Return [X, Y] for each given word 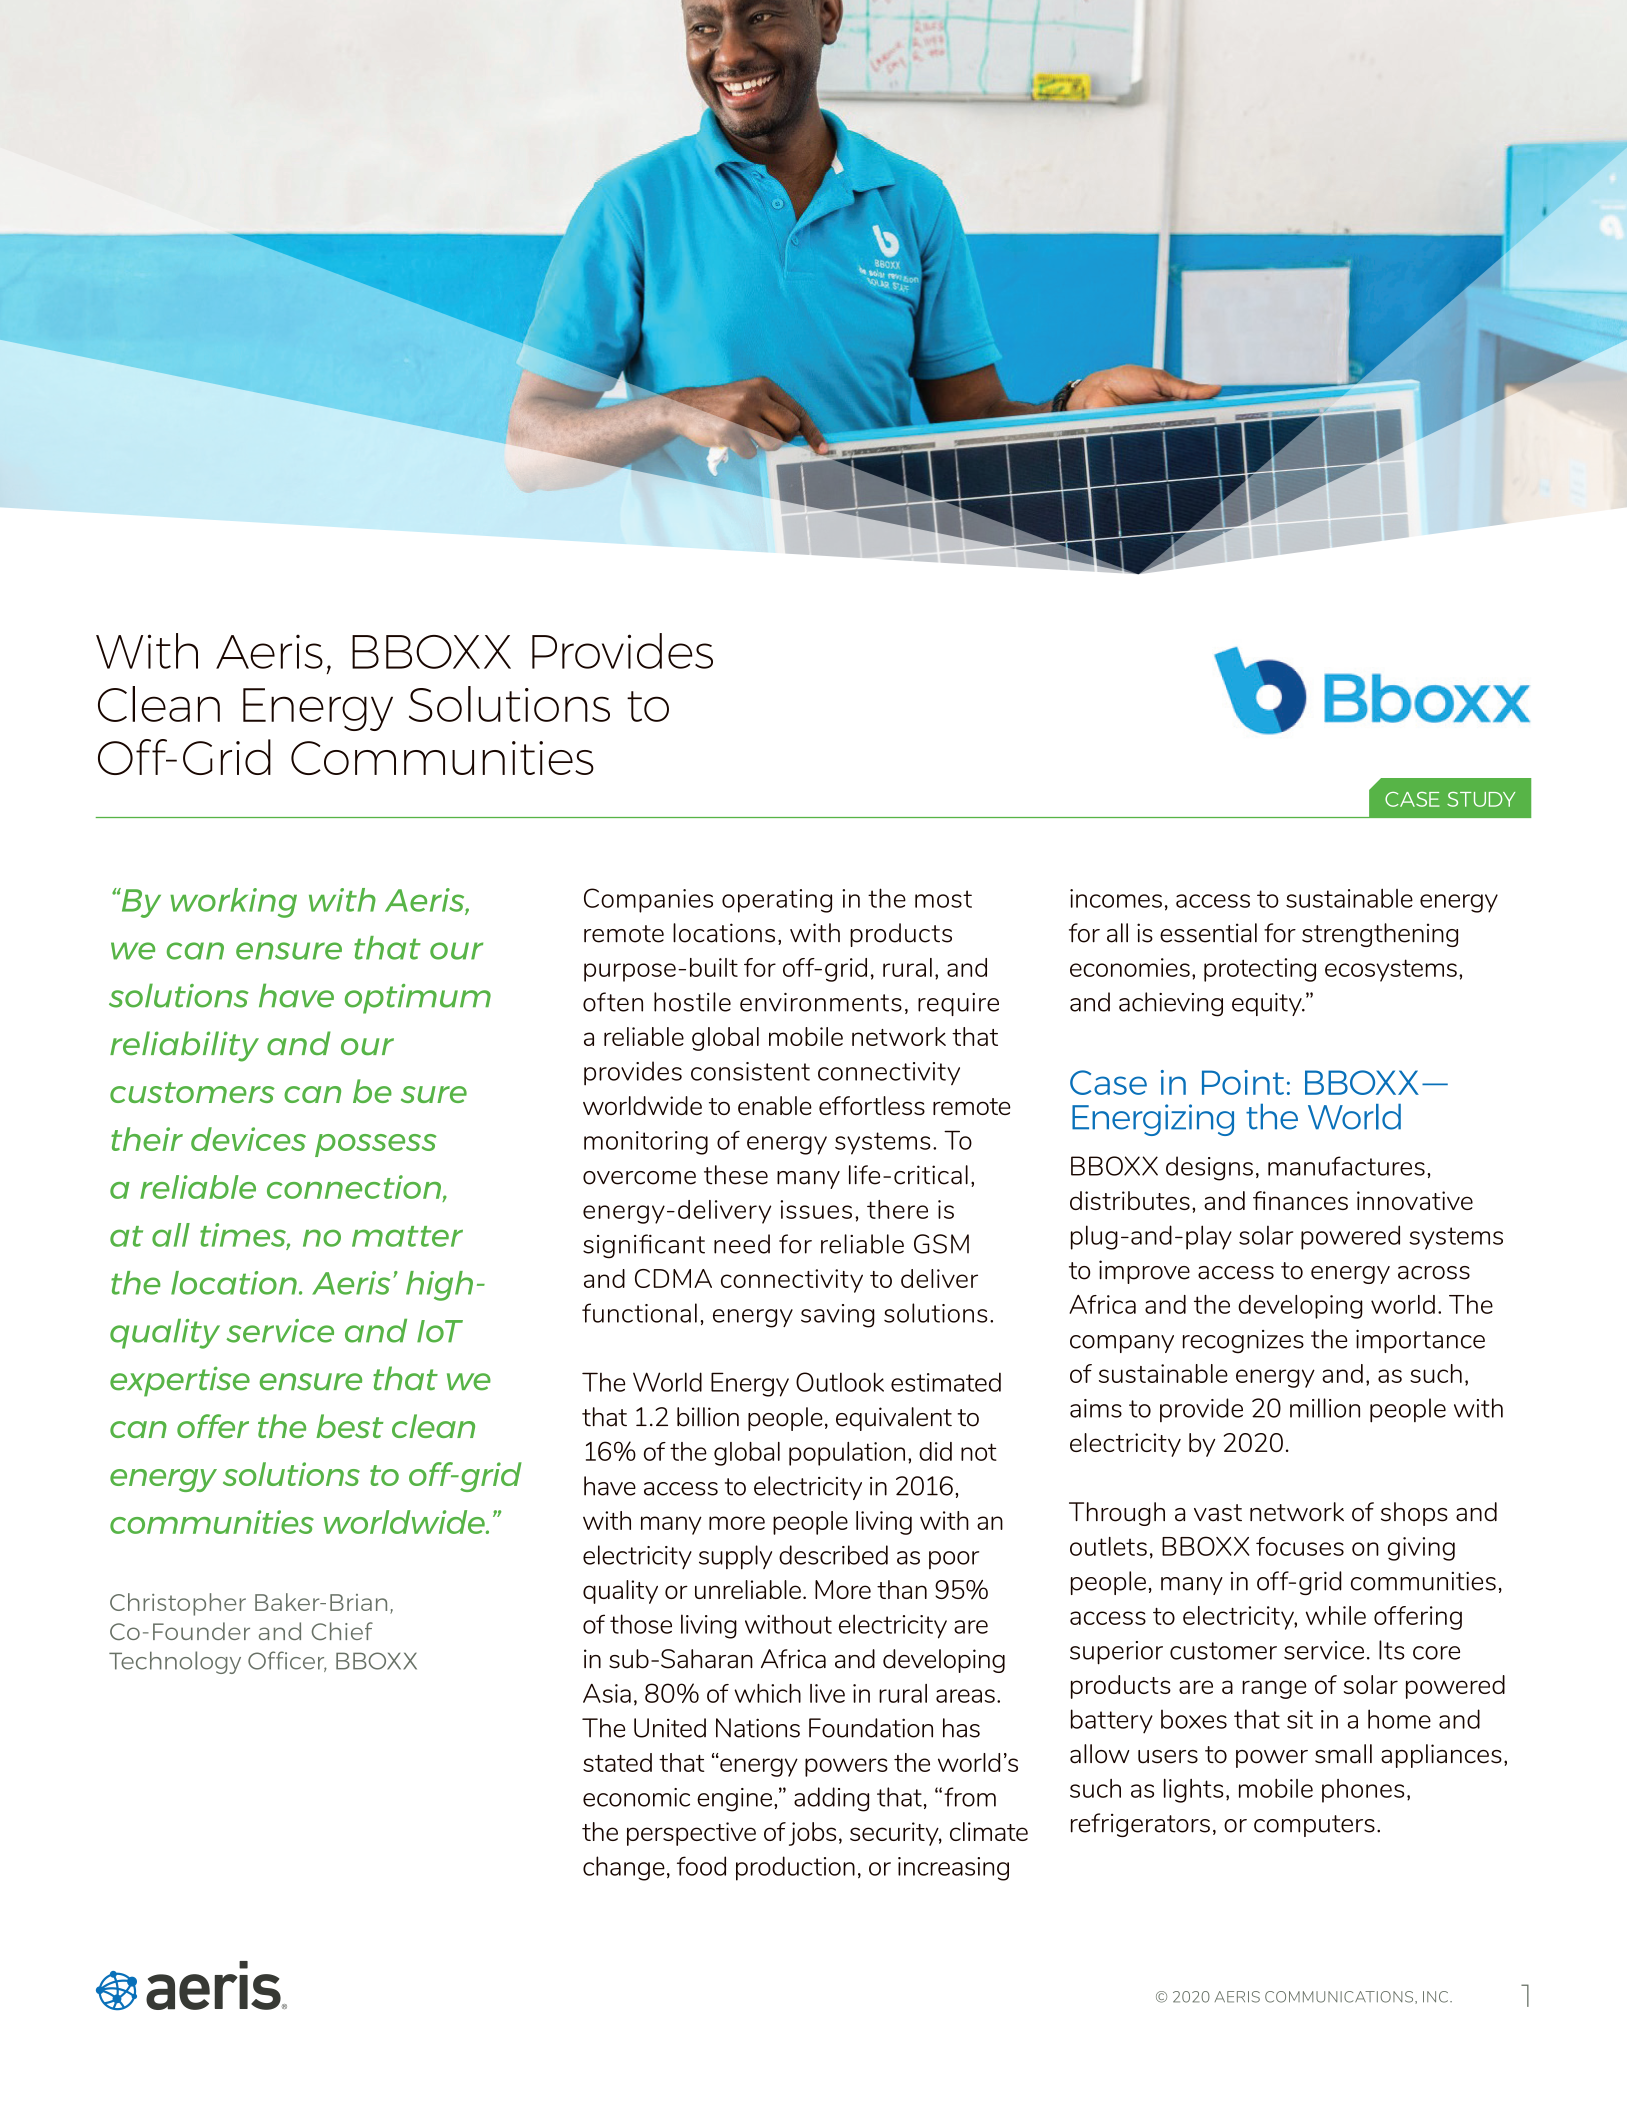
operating [777, 901]
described [833, 1555]
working [233, 903]
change [624, 1868]
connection [354, 1187]
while [1336, 1615]
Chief [342, 1631]
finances [1300, 1200]
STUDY [1481, 799]
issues [816, 1209]
